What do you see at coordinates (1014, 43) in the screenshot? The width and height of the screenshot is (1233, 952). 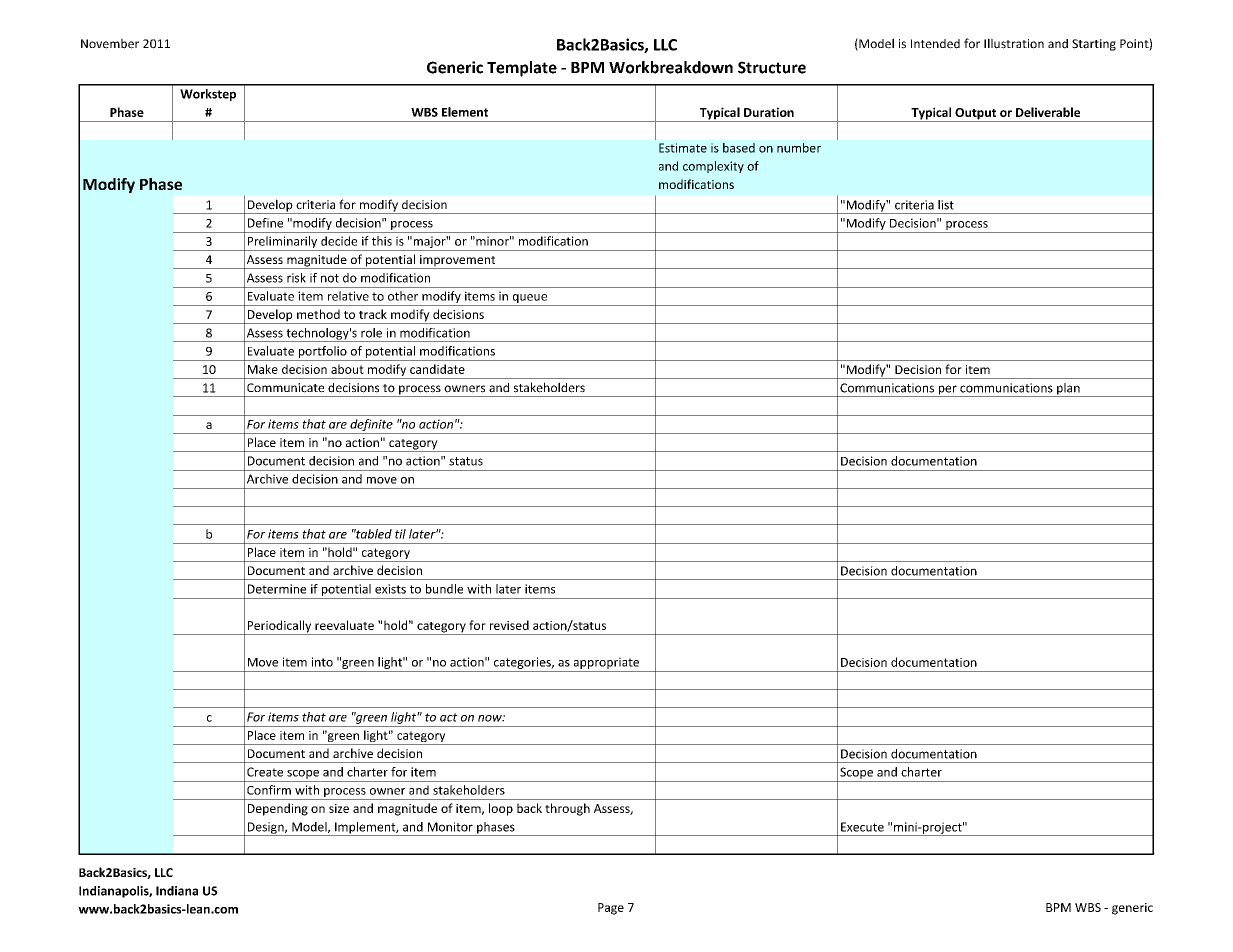 I see `Illustration` at bounding box center [1014, 43].
